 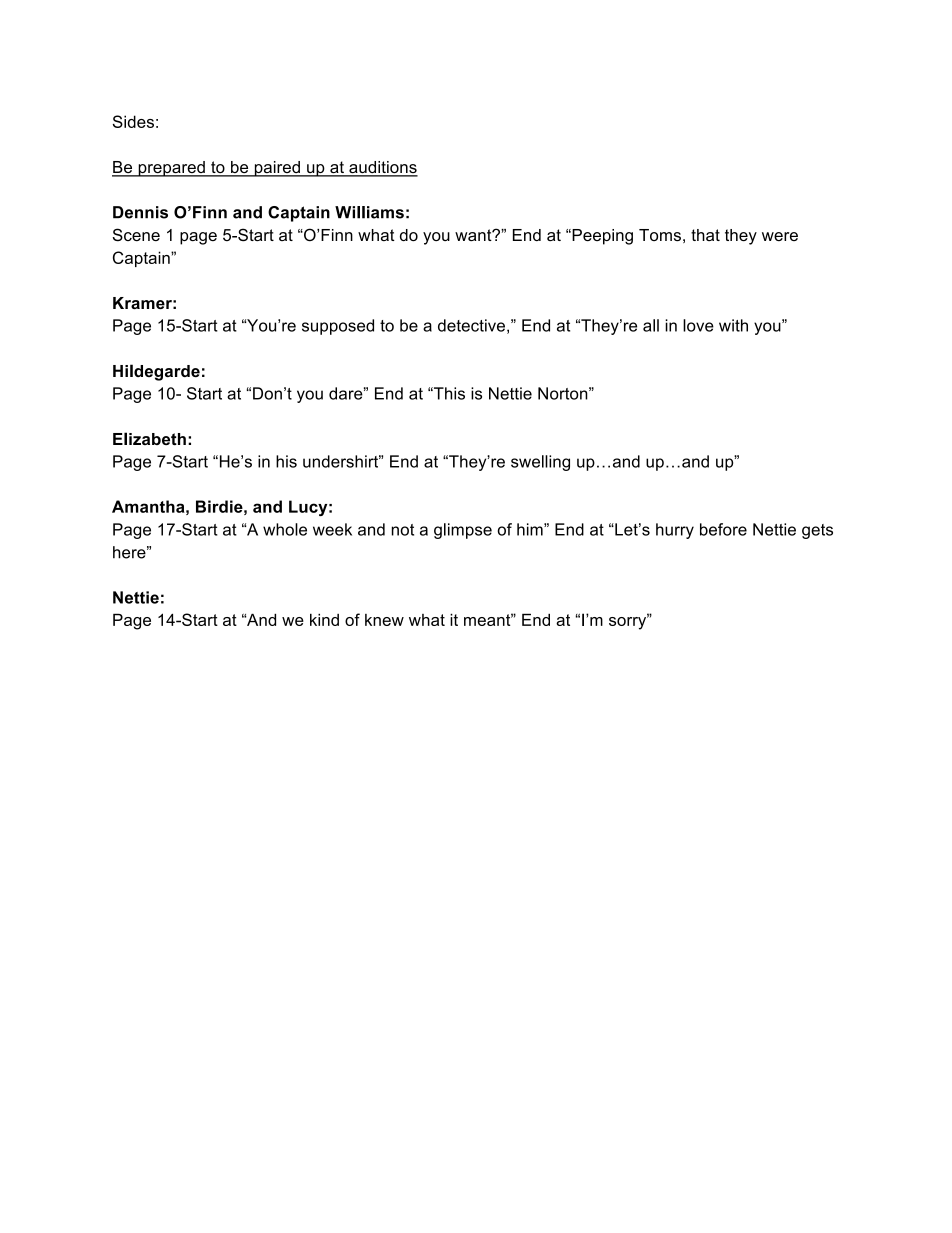 I want to click on that, so click(x=705, y=235).
